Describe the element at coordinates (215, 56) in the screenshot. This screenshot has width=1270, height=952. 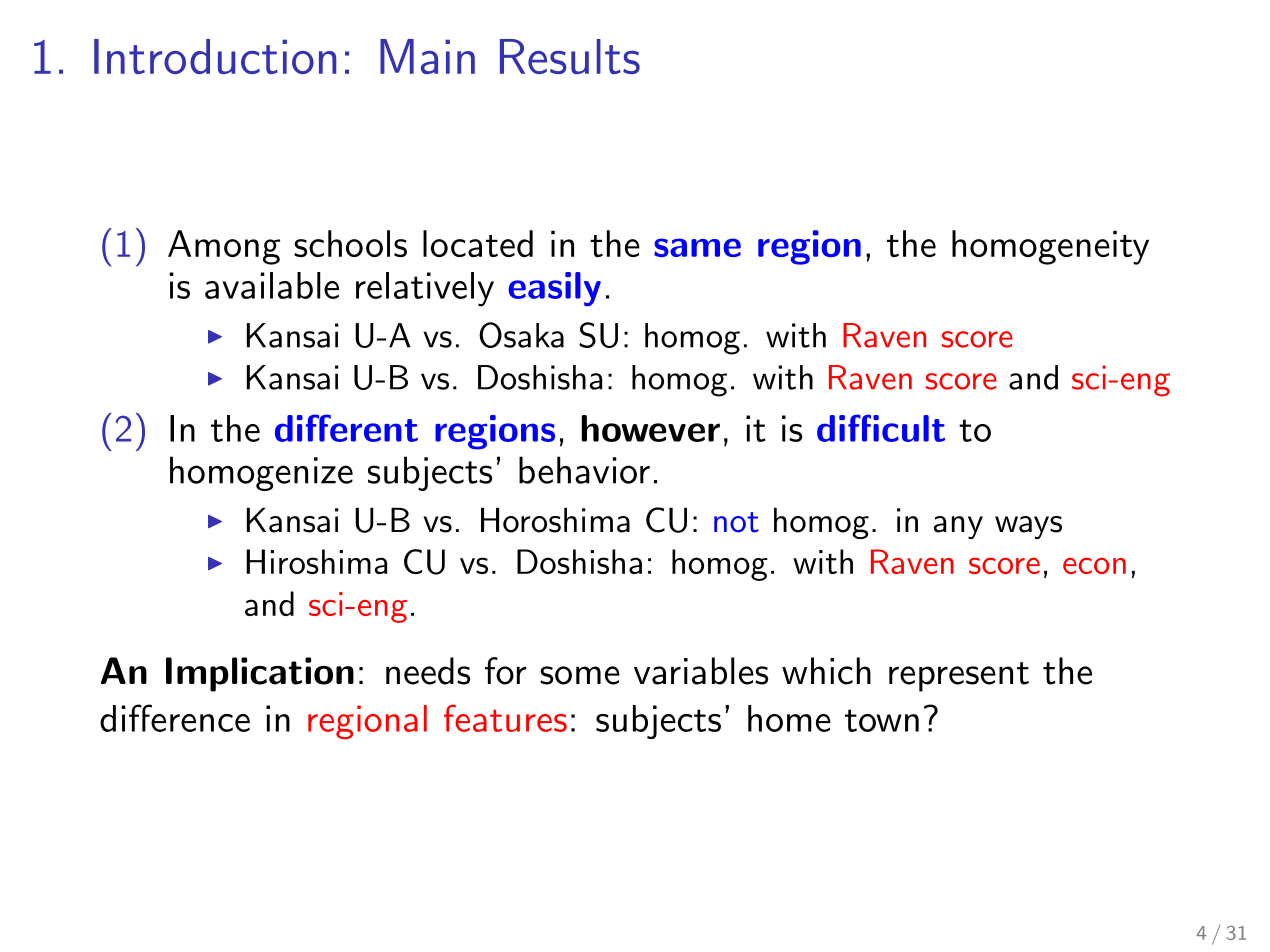
I see `Introduction` at that location.
